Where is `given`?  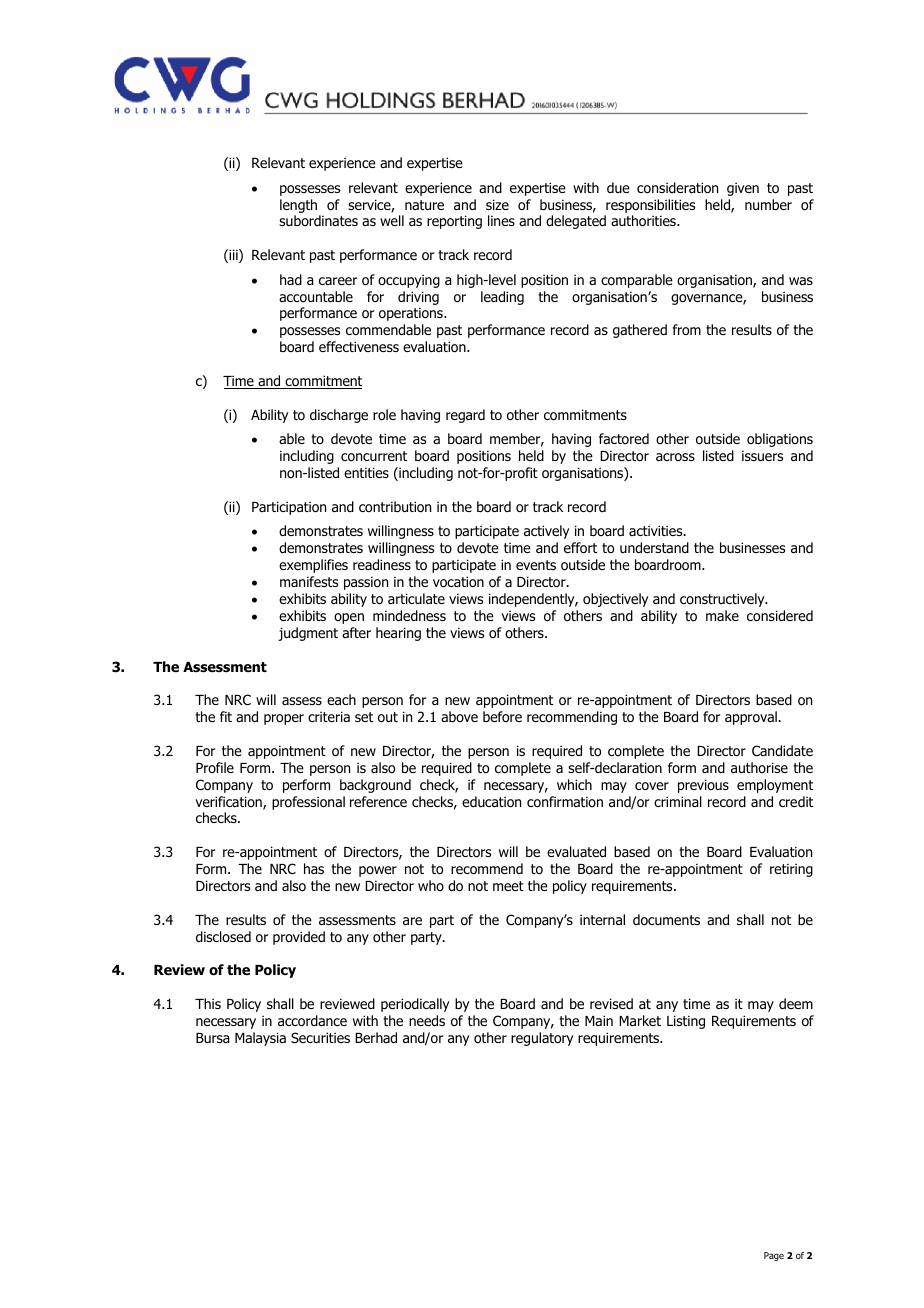 given is located at coordinates (743, 189).
